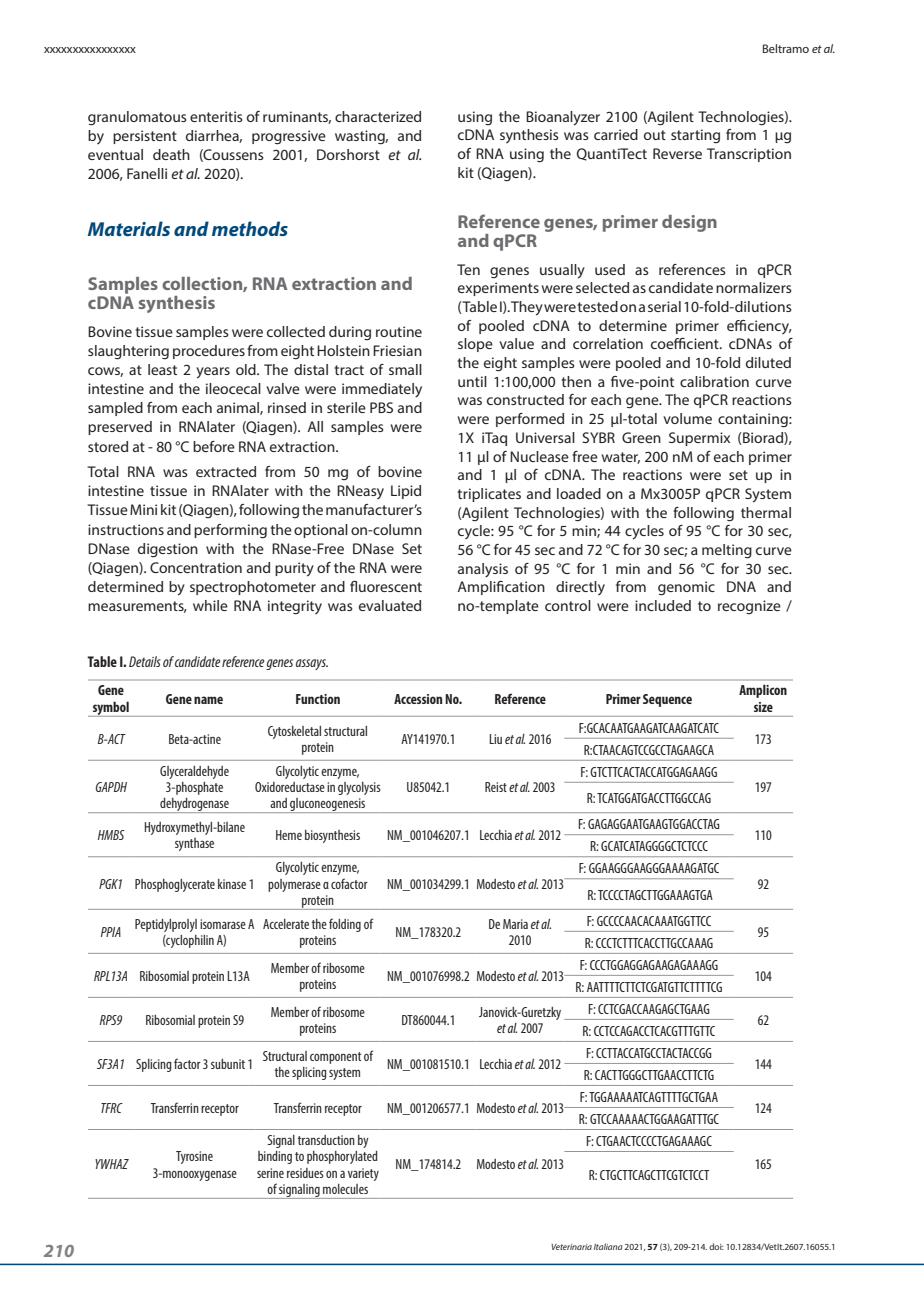 This screenshot has width=924, height=1308. I want to click on Phosphoglycerate, so click(175, 885).
